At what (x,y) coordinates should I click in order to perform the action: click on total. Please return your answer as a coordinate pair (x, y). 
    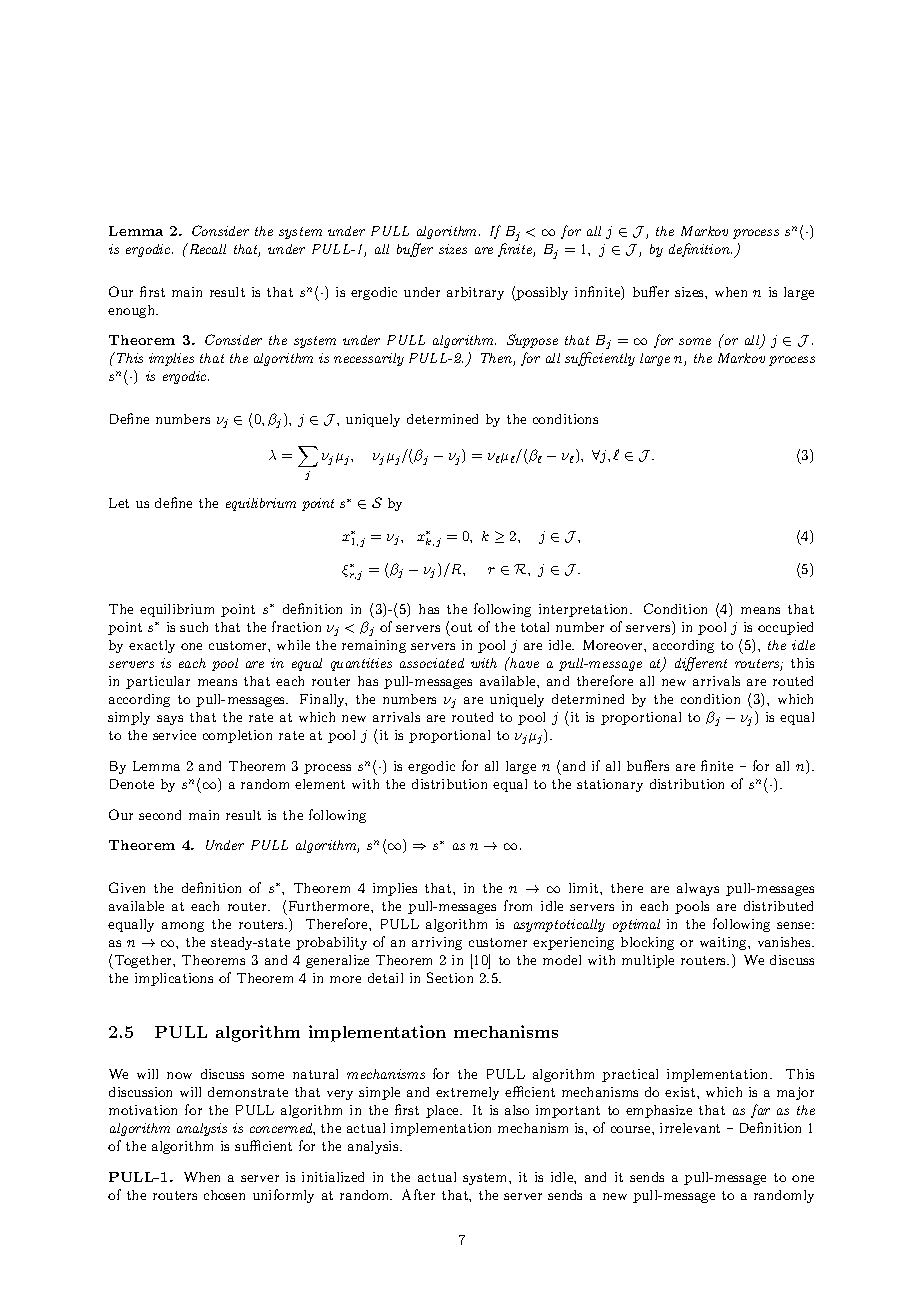
    Looking at the image, I should click on (535, 627).
